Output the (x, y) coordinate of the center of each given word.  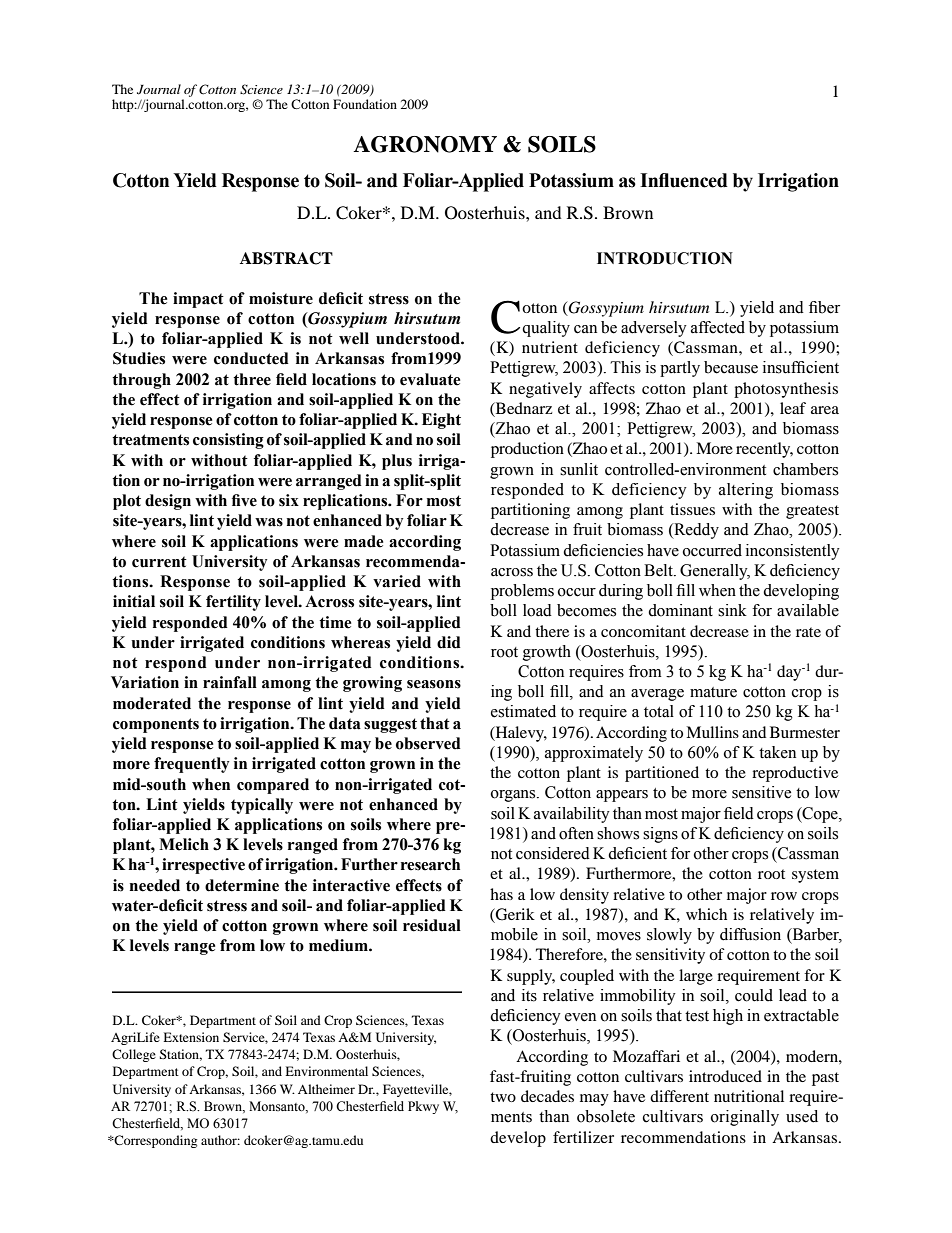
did (449, 642)
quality (546, 329)
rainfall (230, 682)
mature (713, 692)
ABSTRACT (286, 258)
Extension (191, 1037)
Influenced (684, 180)
